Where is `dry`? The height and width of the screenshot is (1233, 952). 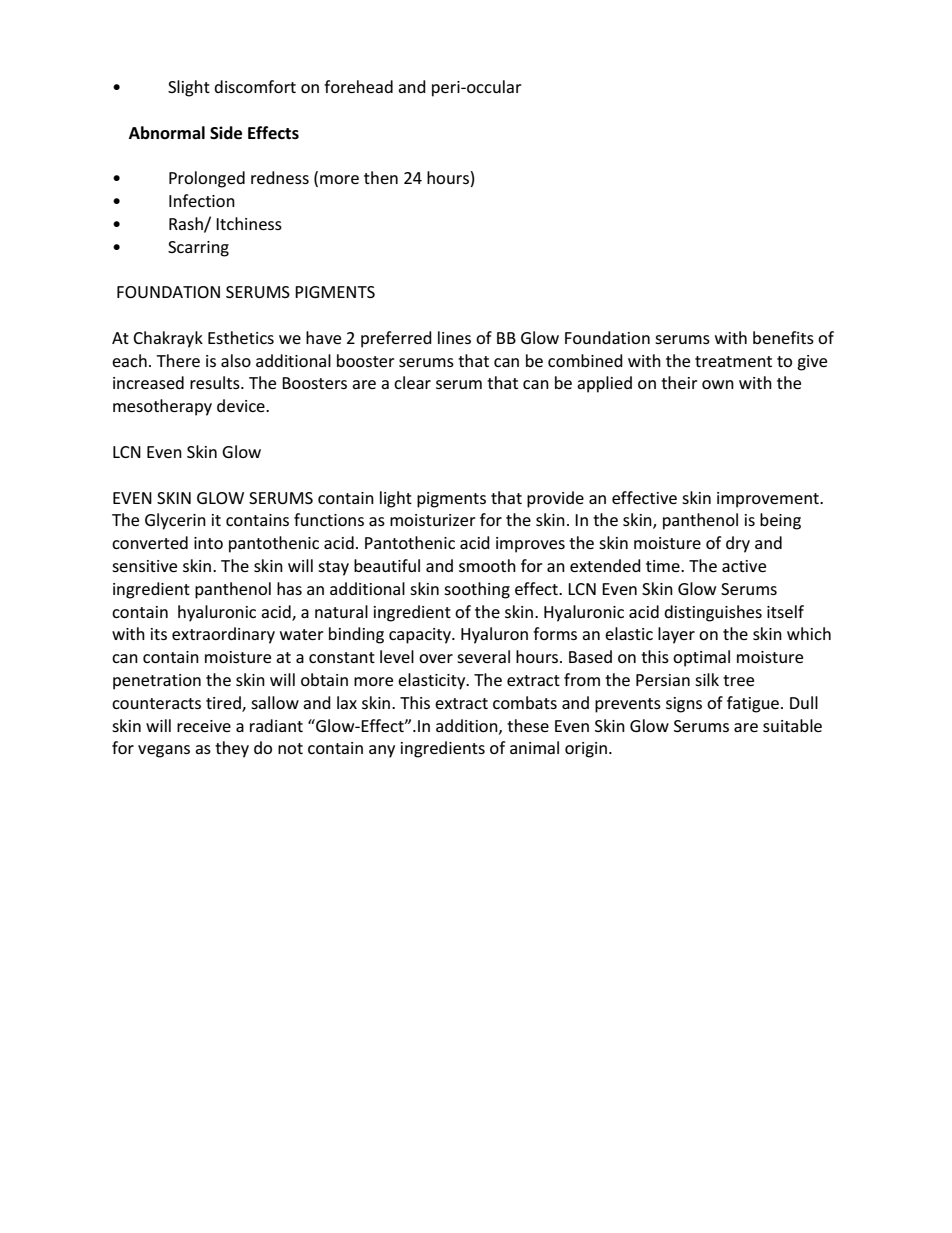 dry is located at coordinates (738, 544).
